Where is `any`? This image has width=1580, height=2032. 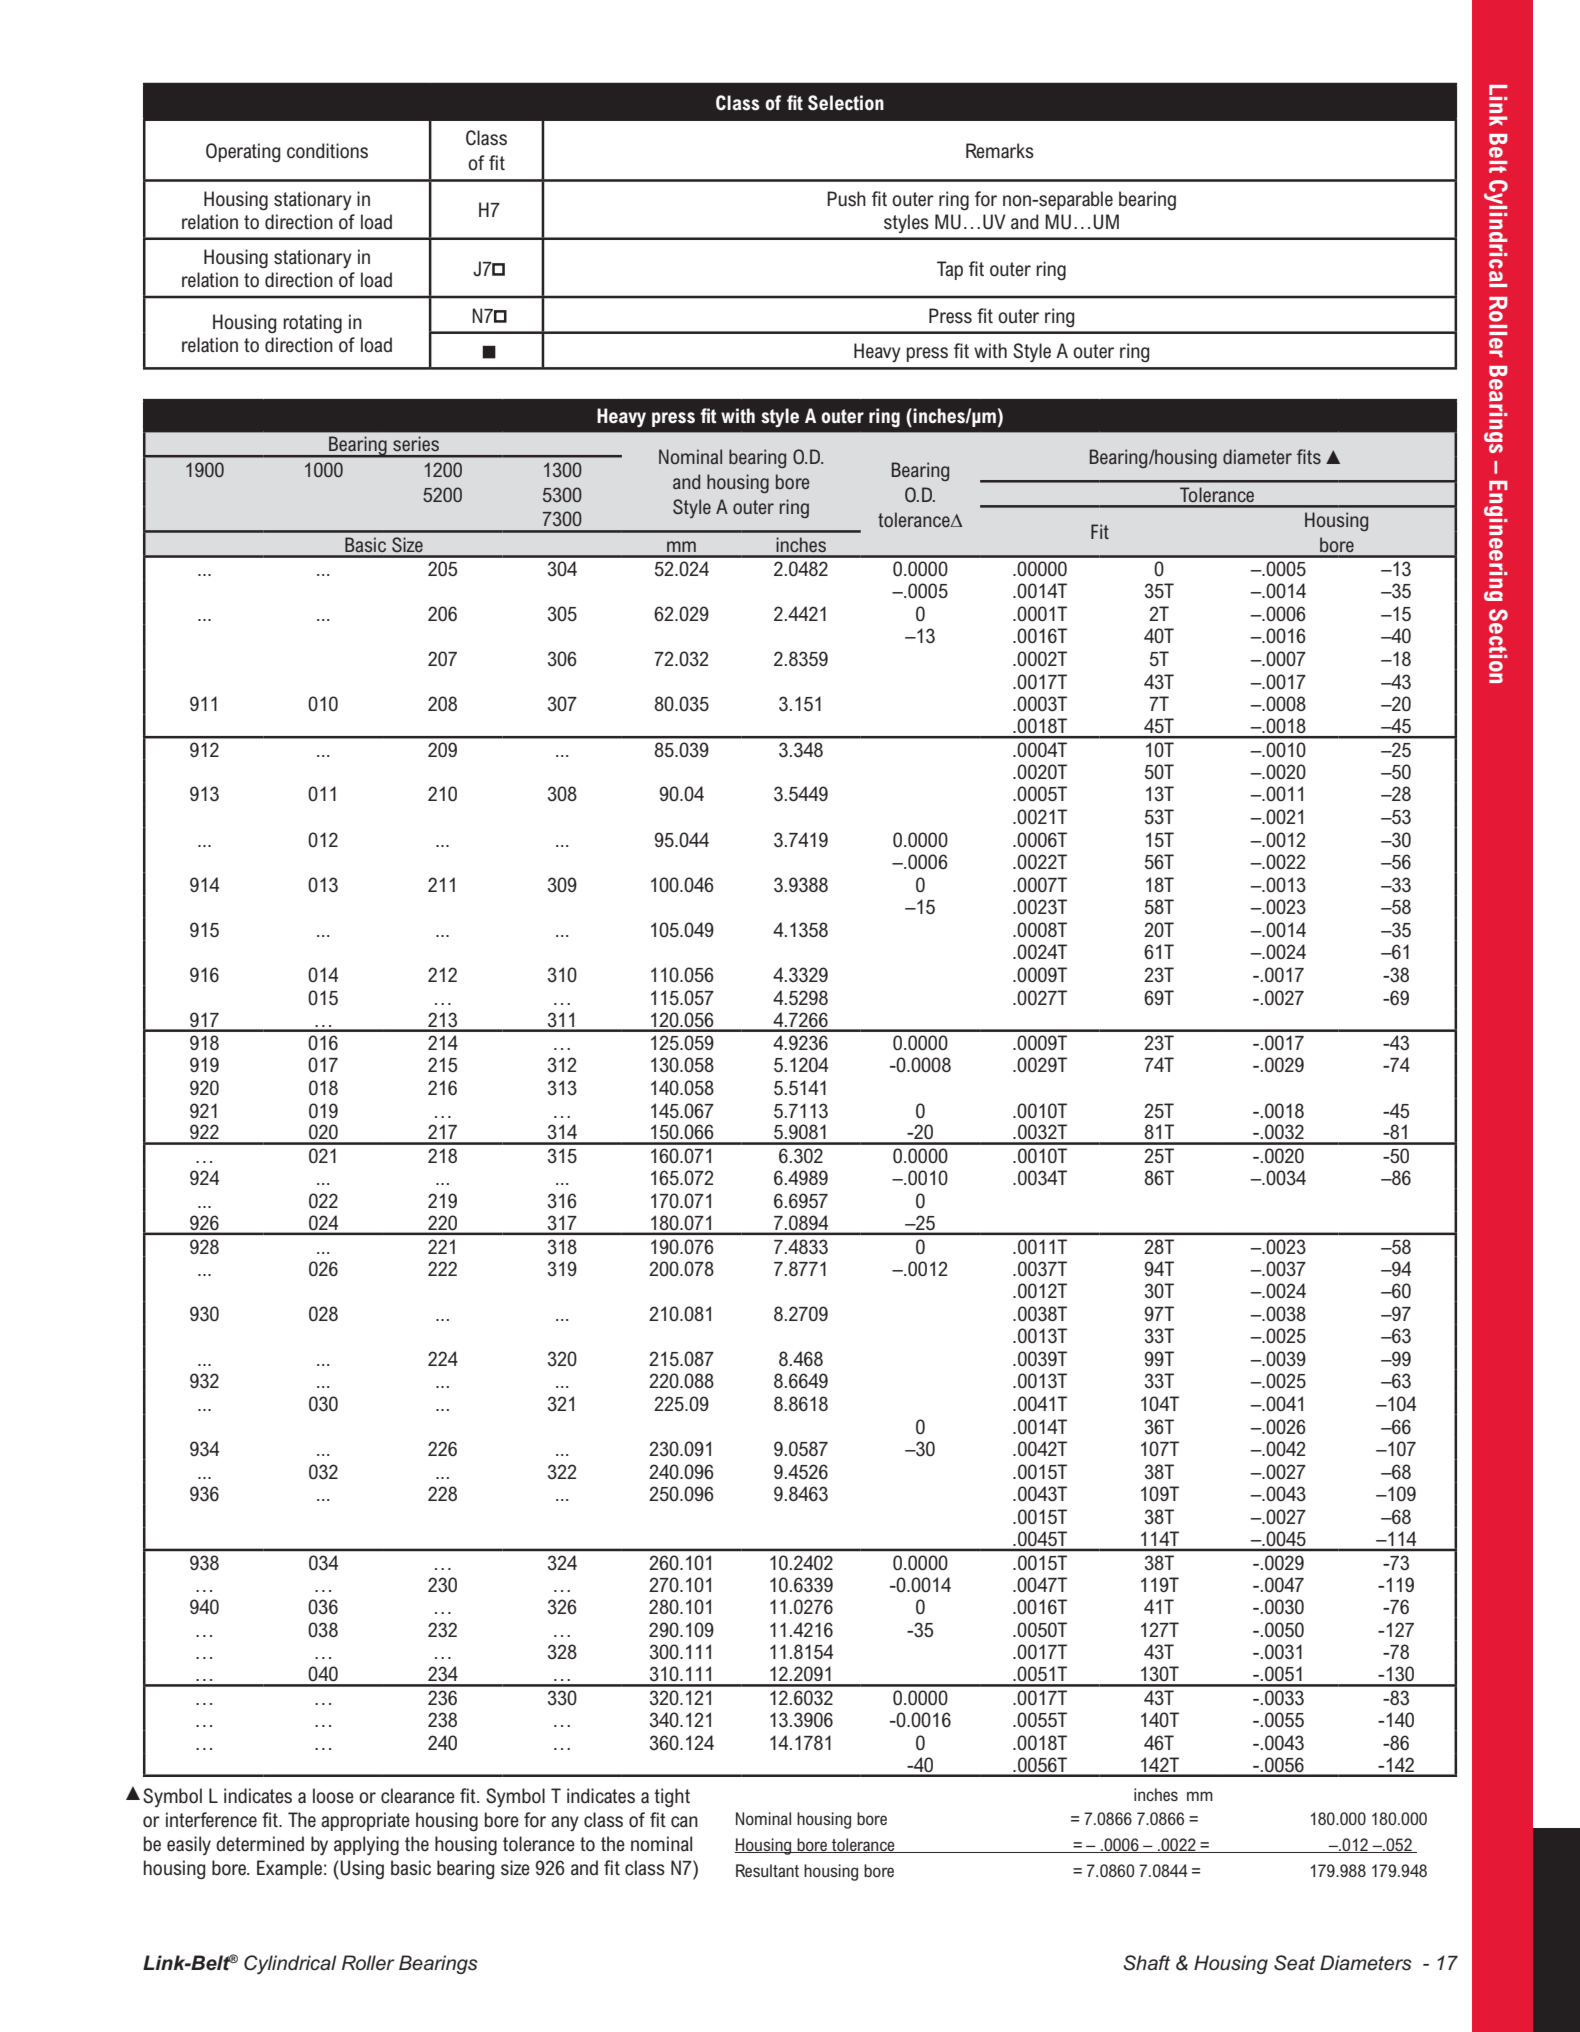
any is located at coordinates (565, 1823).
